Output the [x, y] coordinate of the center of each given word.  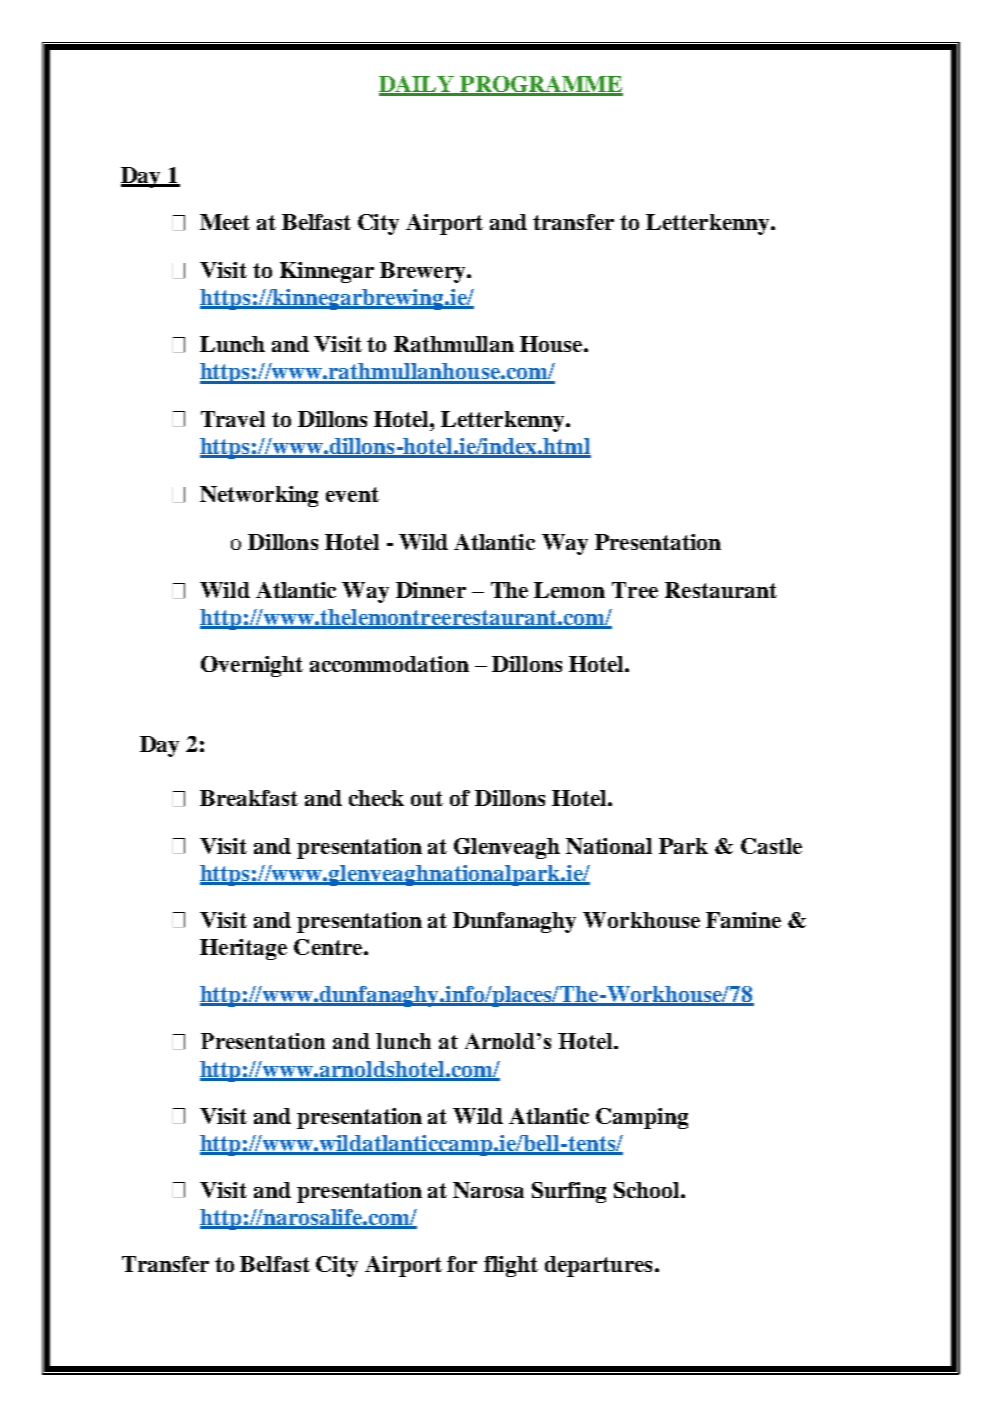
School [648, 1190]
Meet [225, 222]
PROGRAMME [540, 85]
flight [511, 1266]
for [462, 1264]
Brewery [424, 272]
